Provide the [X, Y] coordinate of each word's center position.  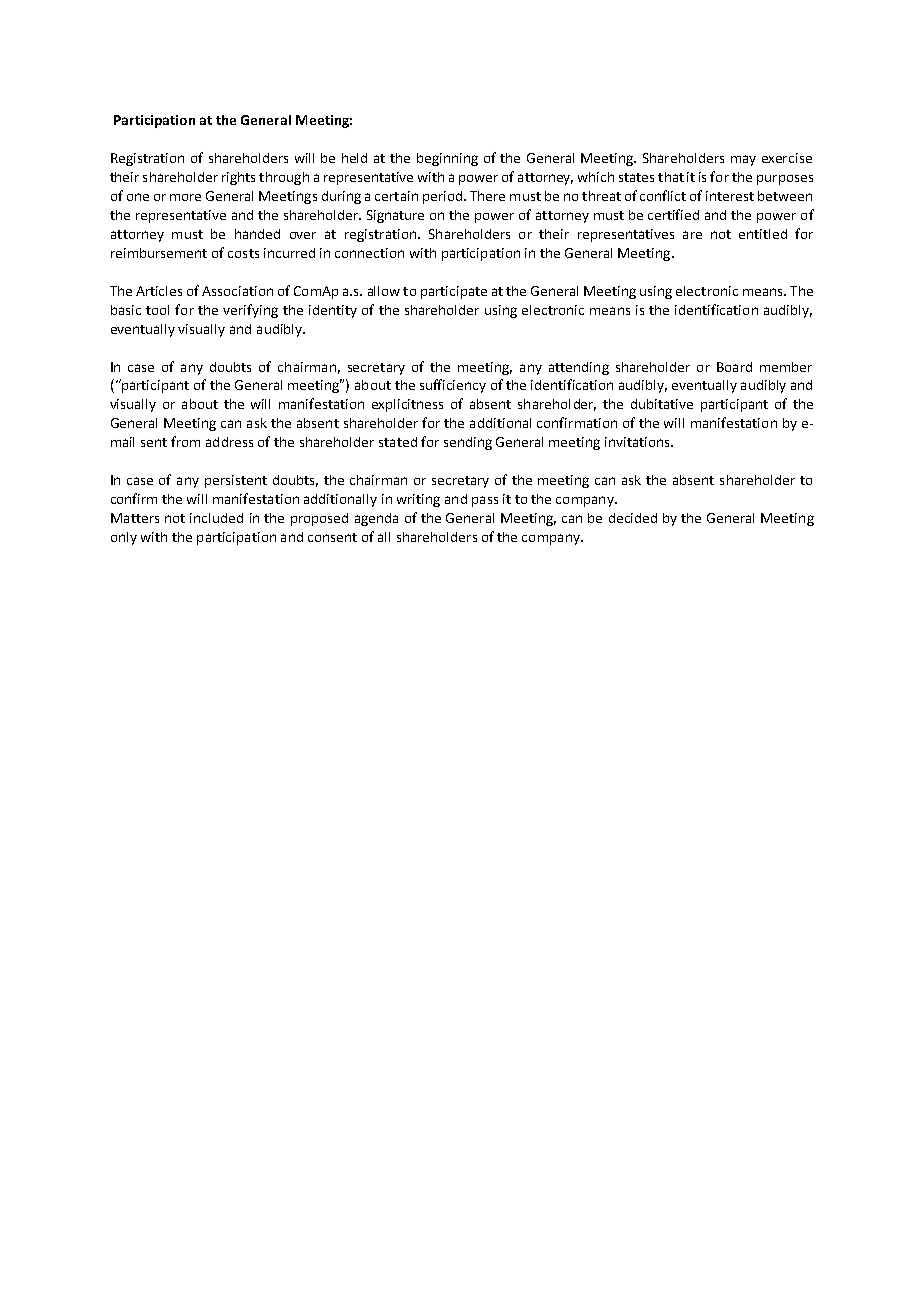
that [671, 177]
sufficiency [453, 386]
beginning [447, 159]
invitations [638, 442]
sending [468, 443]
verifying [250, 311]
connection [369, 253]
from [185, 441]
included [216, 518]
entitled [763, 234]
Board [734, 367]
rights [238, 178]
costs [243, 253]
